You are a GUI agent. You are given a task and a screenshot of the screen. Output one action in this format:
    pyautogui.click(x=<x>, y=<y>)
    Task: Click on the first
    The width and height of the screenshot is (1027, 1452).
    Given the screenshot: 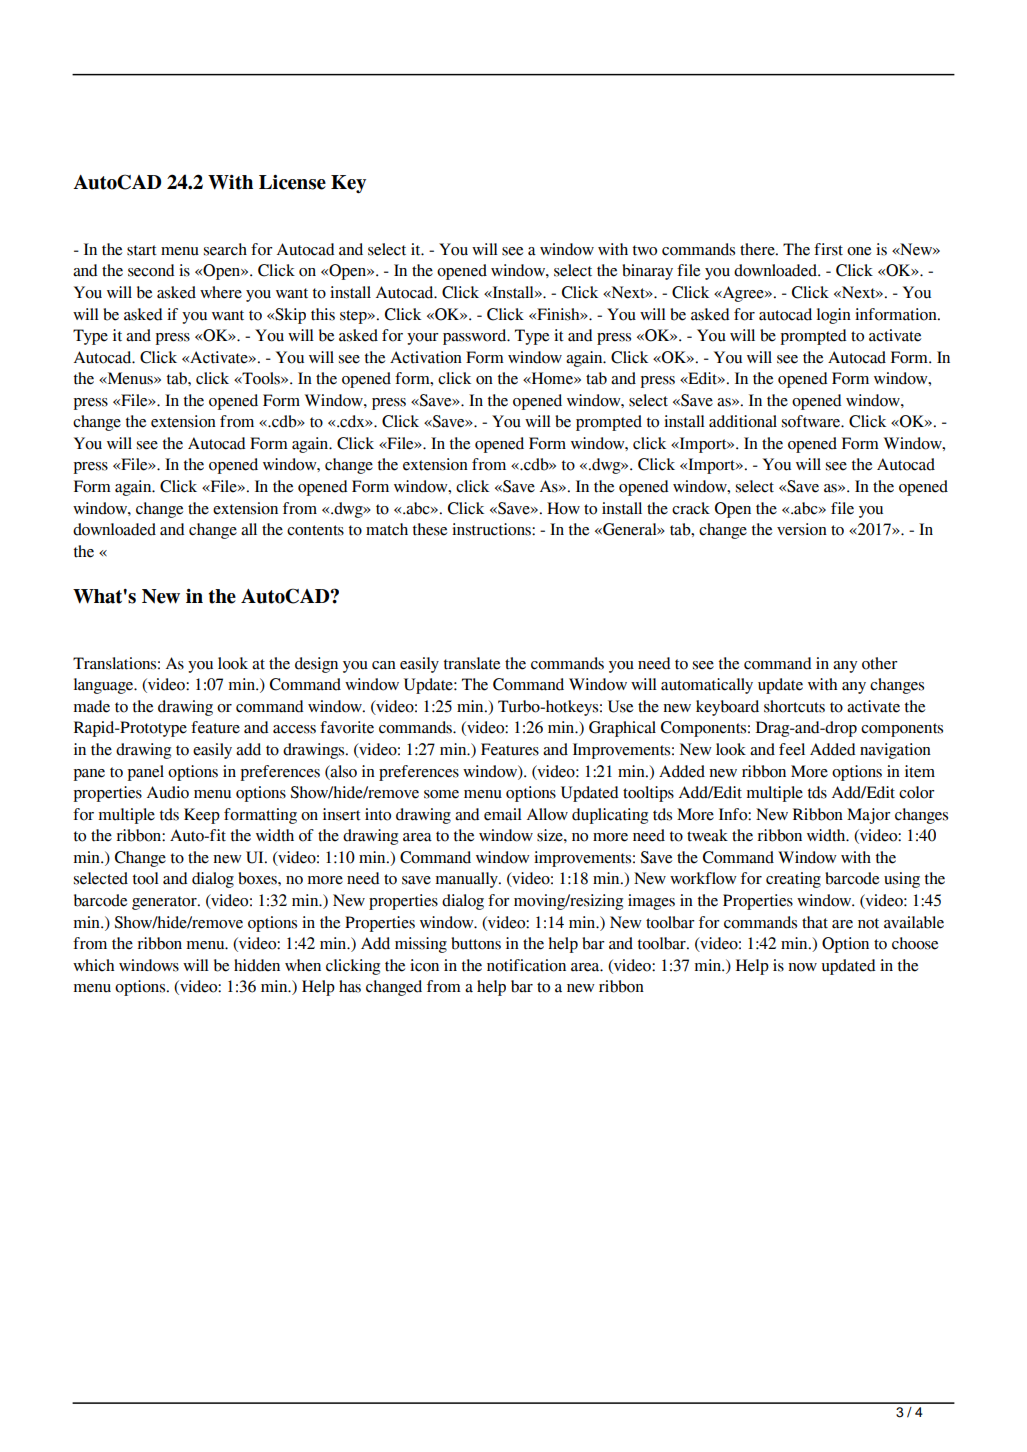 What is the action you would take?
    pyautogui.click(x=828, y=249)
